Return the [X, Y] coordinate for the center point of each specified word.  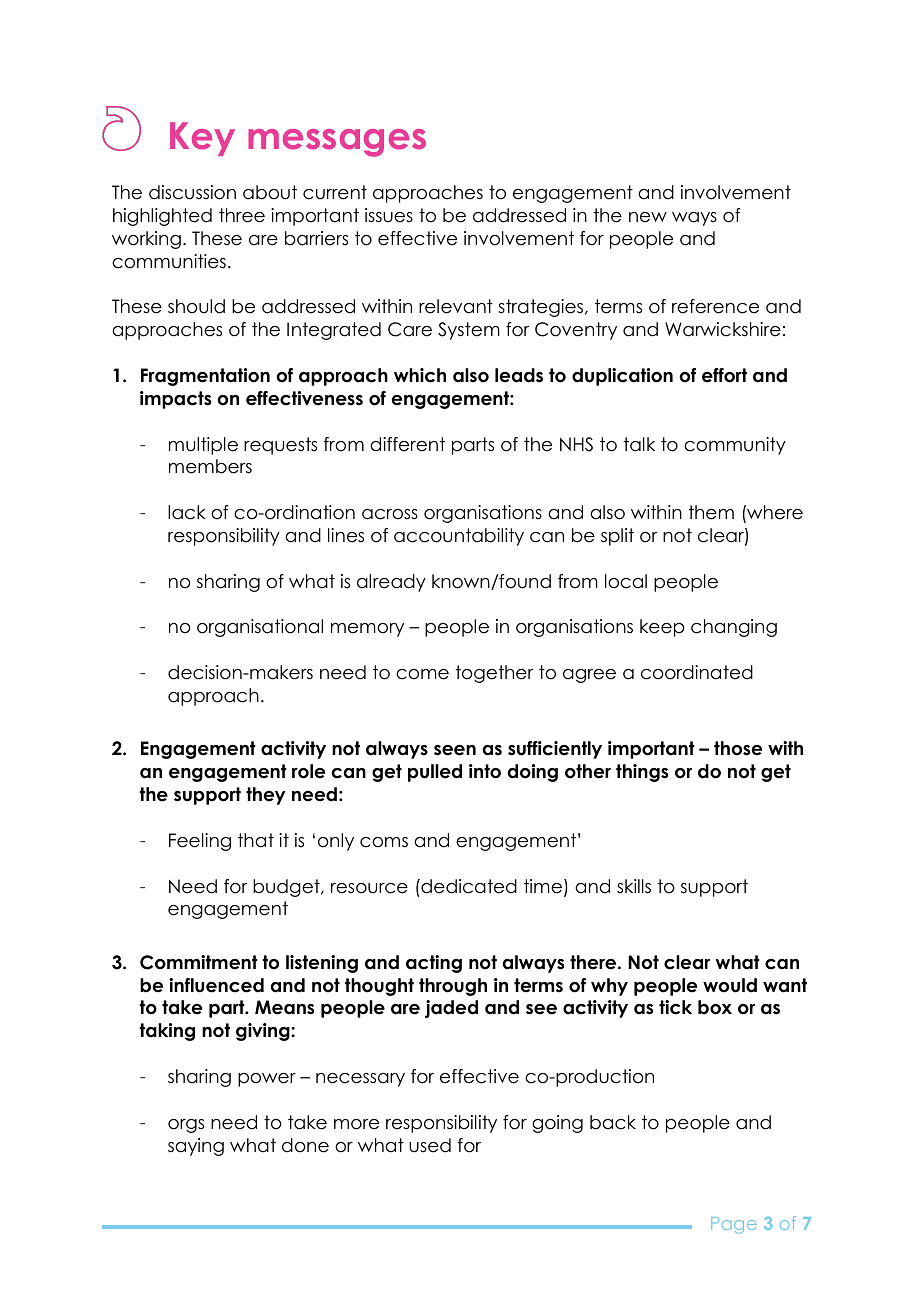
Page [734, 1225]
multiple [203, 446]
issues [389, 215]
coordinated [697, 672]
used [430, 1145]
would [730, 985]
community [735, 446]
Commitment [199, 962]
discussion [192, 192]
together [495, 674]
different [407, 444]
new [648, 217]
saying [196, 1147]
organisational [260, 628]
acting [434, 964]
